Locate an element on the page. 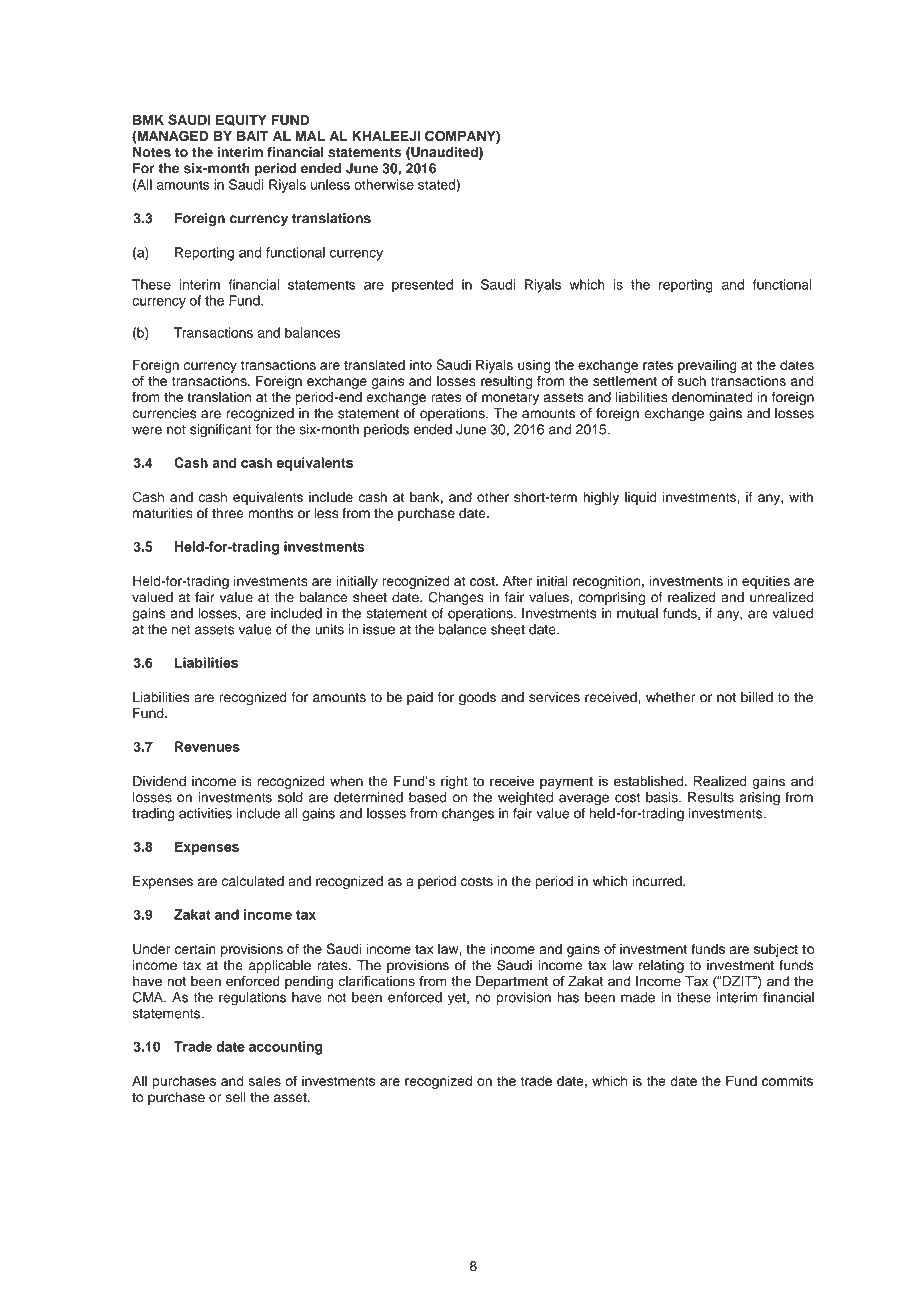 Image resolution: width=924 pixels, height=1308 pixels. prevailing is located at coordinates (707, 366).
